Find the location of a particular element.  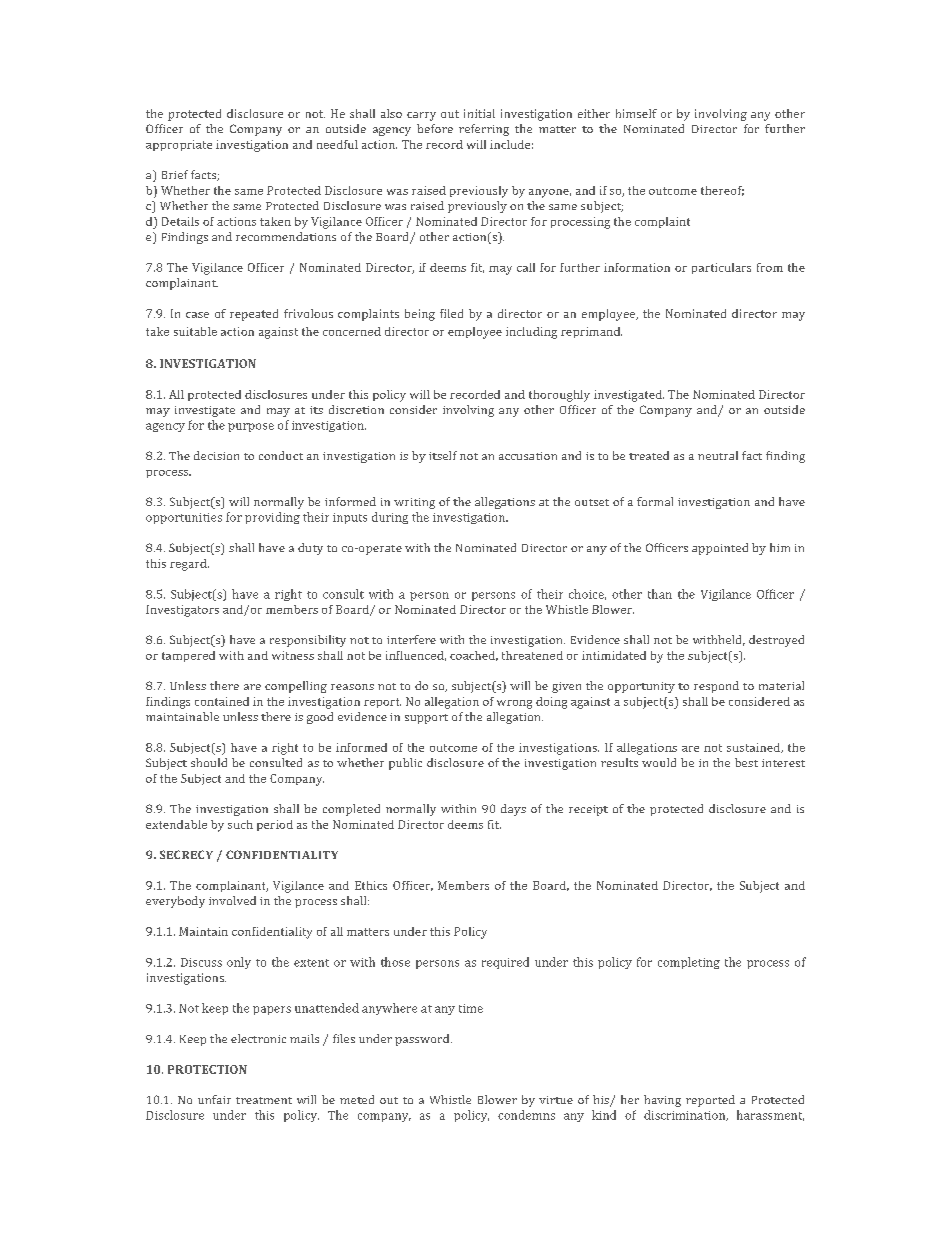

days is located at coordinates (513, 810).
